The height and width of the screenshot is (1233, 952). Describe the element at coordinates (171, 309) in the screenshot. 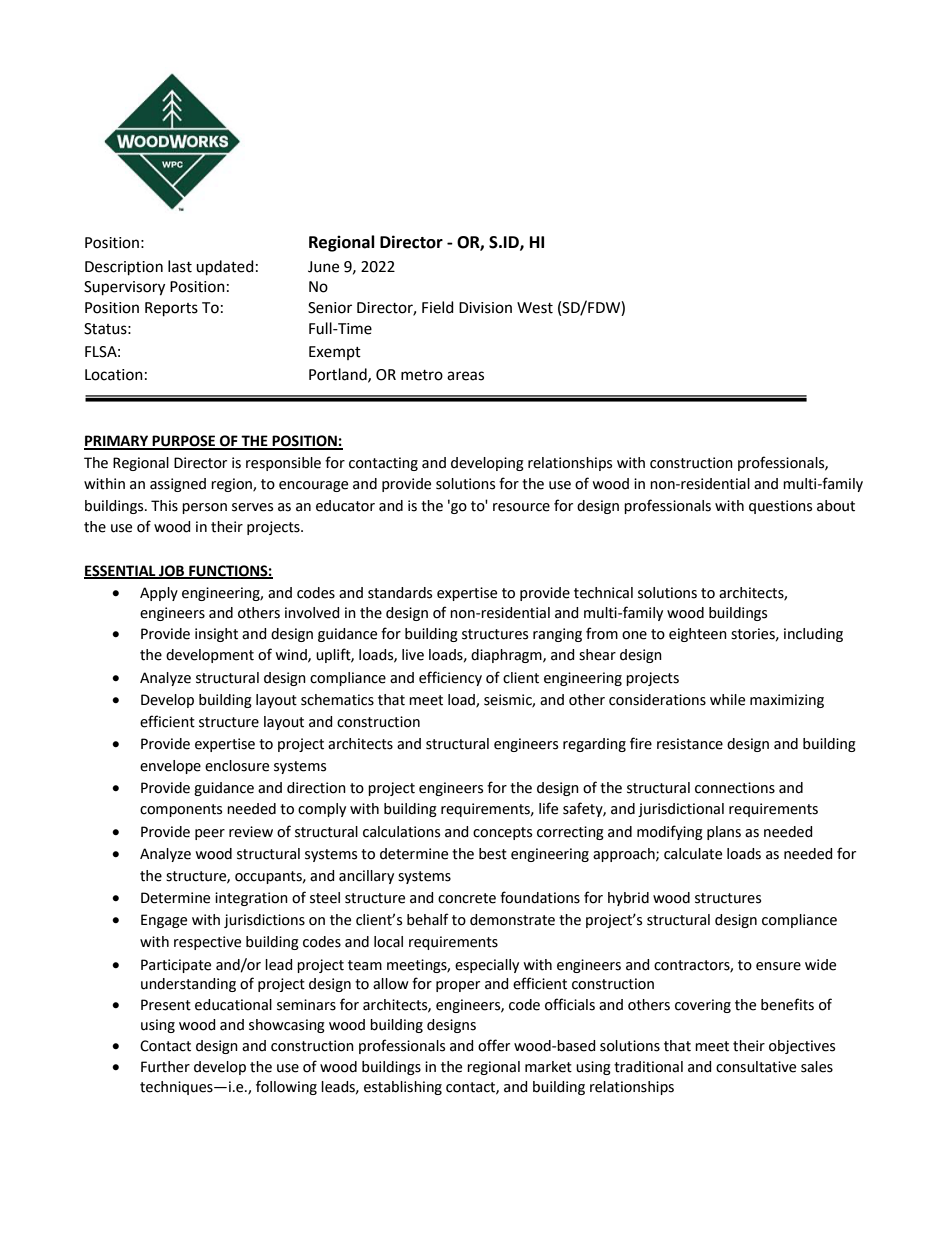

I see `Reports` at that location.
